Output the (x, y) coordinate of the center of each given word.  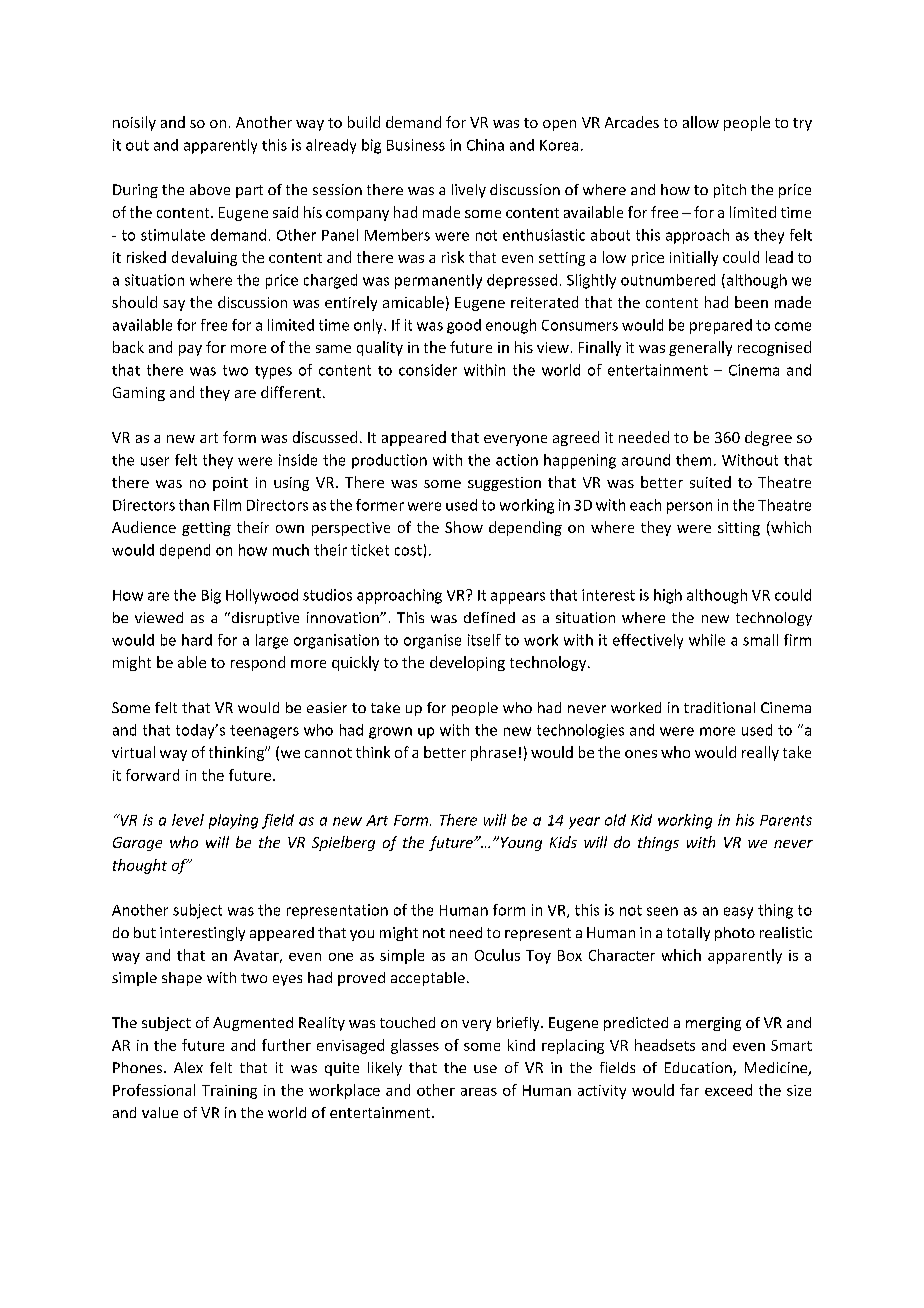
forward (152, 775)
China (485, 145)
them (693, 460)
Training (229, 1092)
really (760, 753)
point (230, 484)
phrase (493, 753)
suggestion (504, 484)
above (210, 189)
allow (701, 122)
